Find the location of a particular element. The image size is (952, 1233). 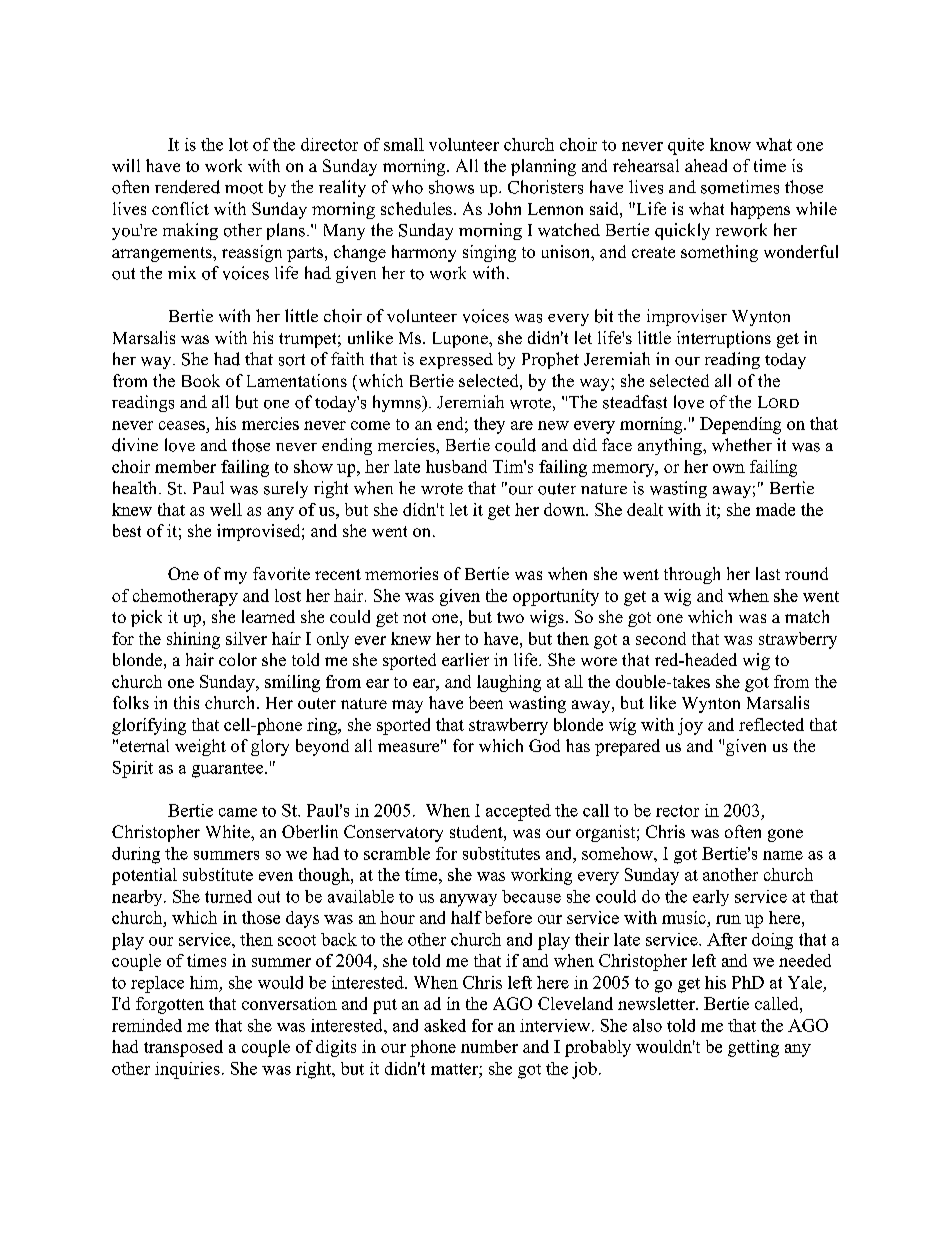

getting is located at coordinates (753, 1048).
